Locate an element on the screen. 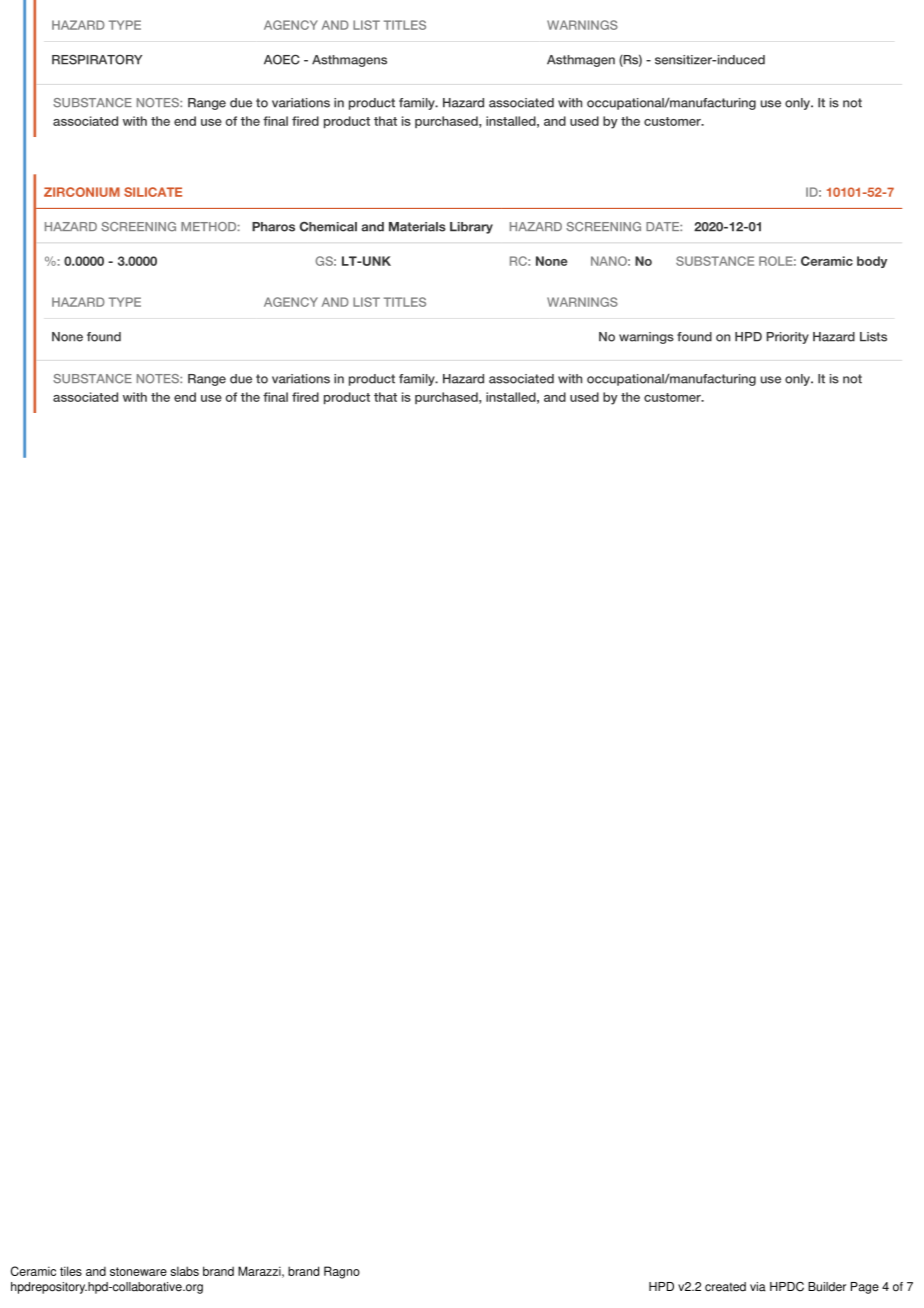 This screenshot has width=924, height=1308. Priority is located at coordinates (787, 338).
